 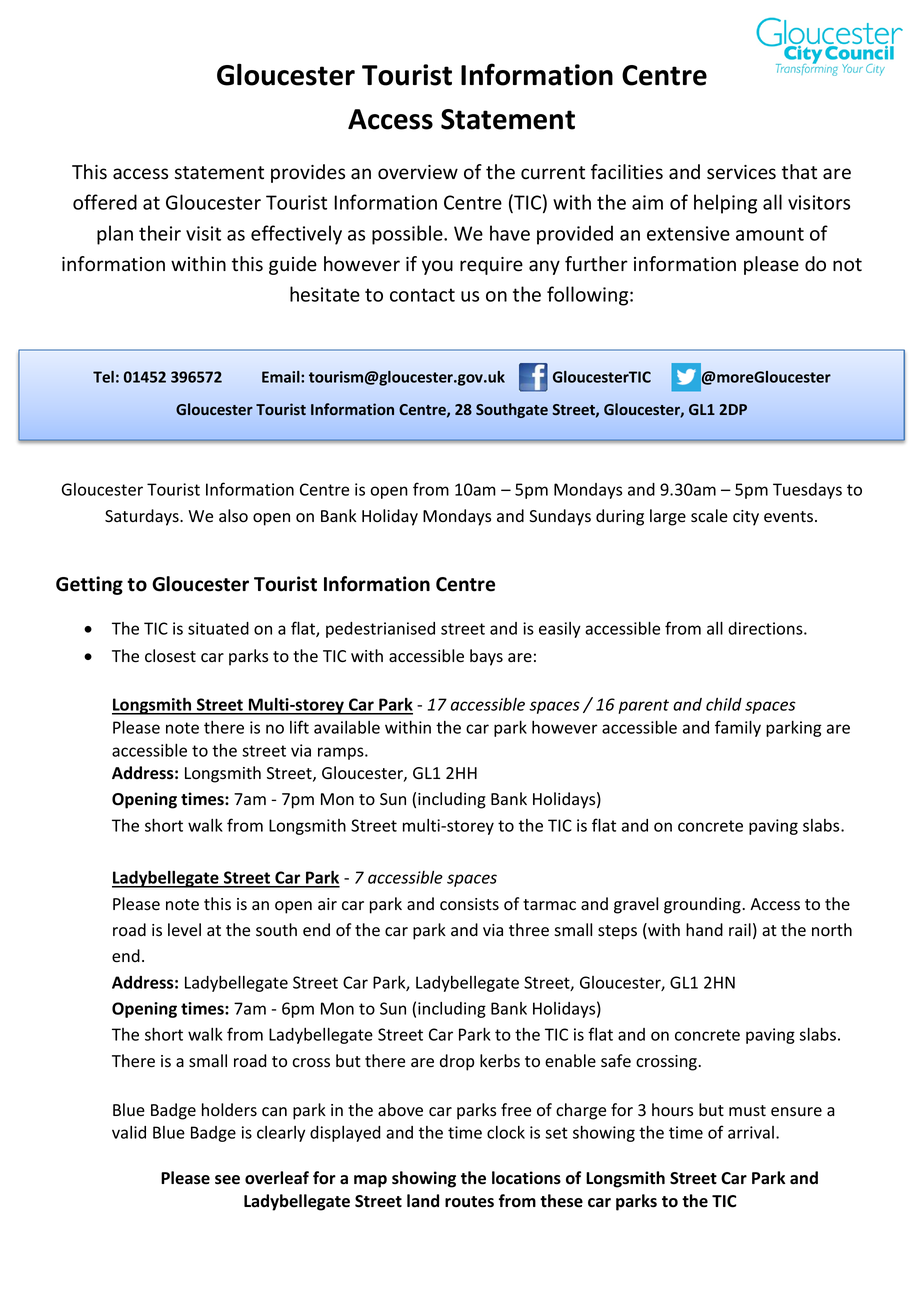 I want to click on routes, so click(x=469, y=1202).
